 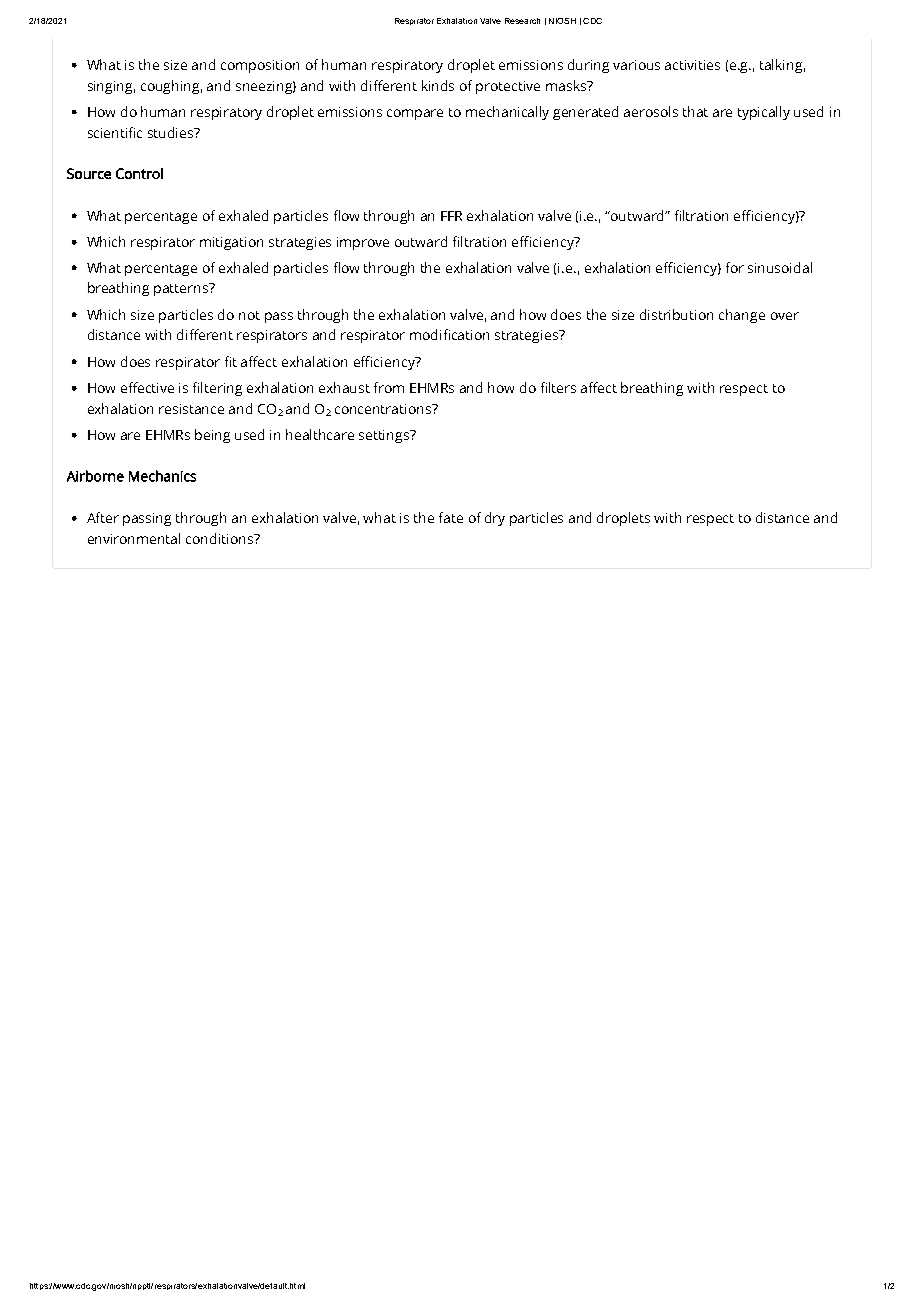 What do you see at coordinates (522, 21) in the screenshot?
I see `Research` at bounding box center [522, 21].
